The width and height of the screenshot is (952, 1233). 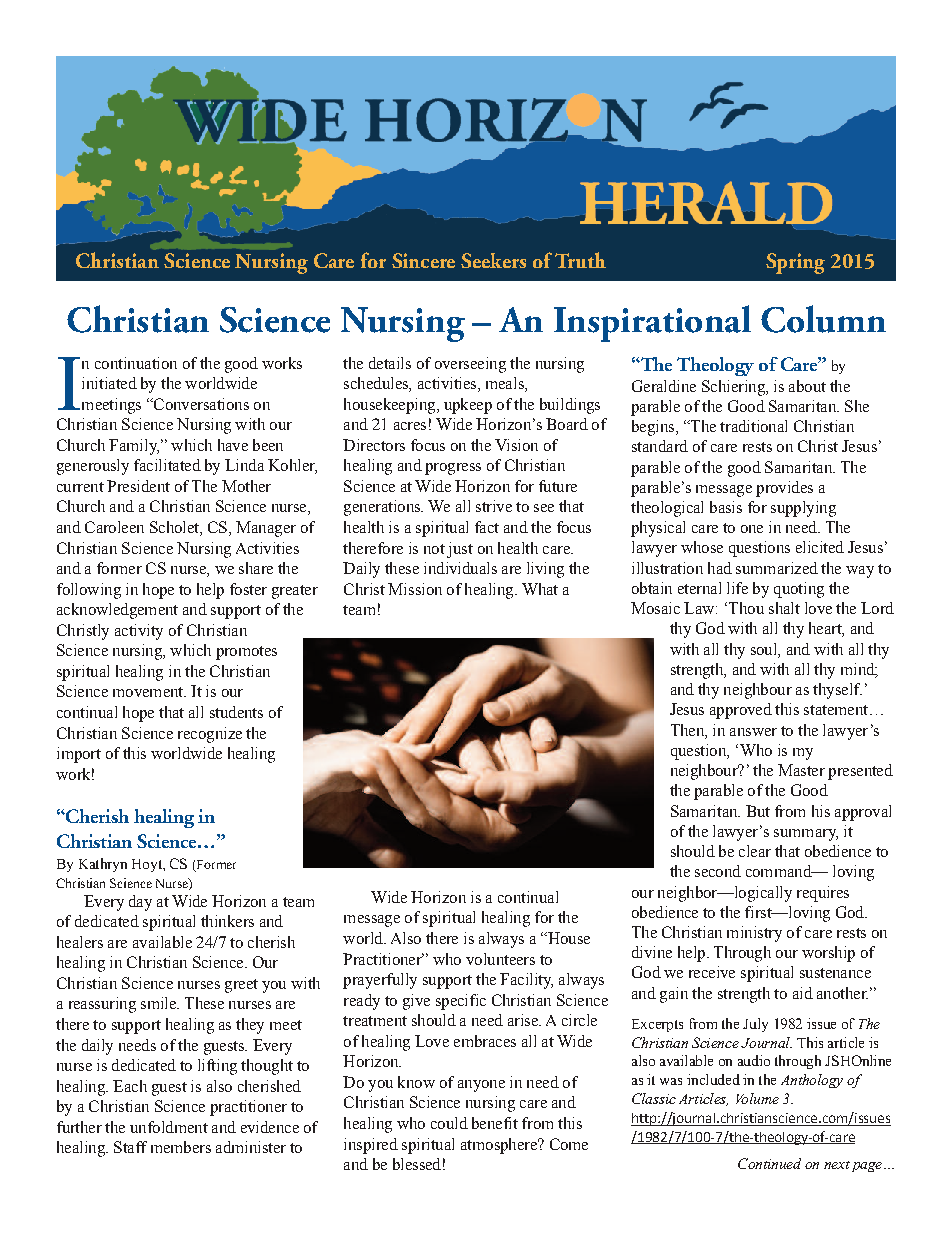 What do you see at coordinates (784, 489) in the screenshot?
I see `provides` at bounding box center [784, 489].
